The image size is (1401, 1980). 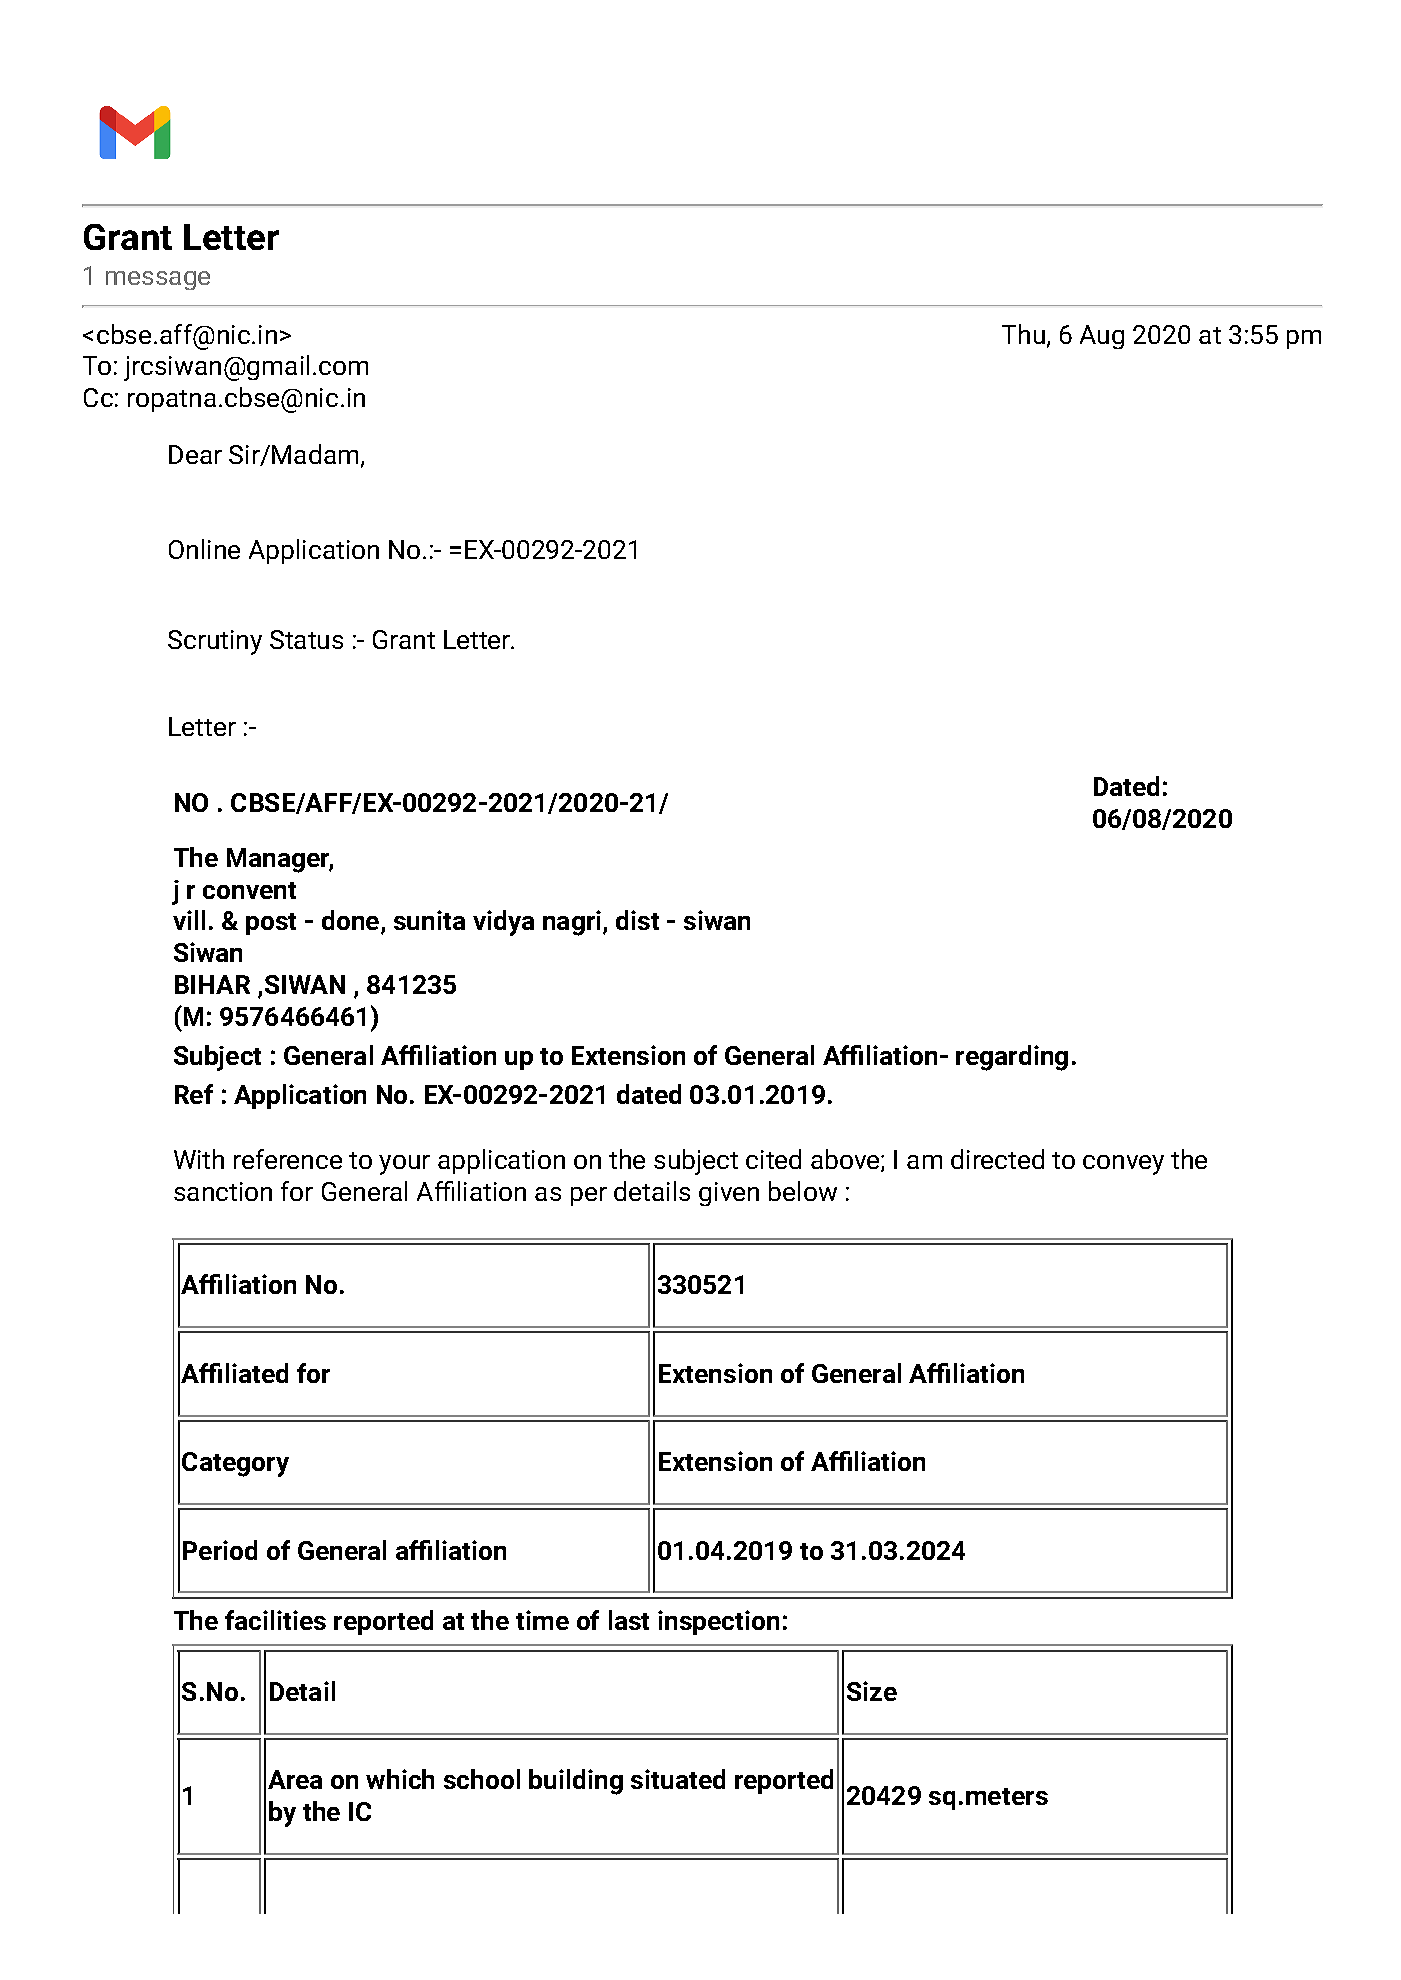 I want to click on Thu, so click(x=1023, y=334).
